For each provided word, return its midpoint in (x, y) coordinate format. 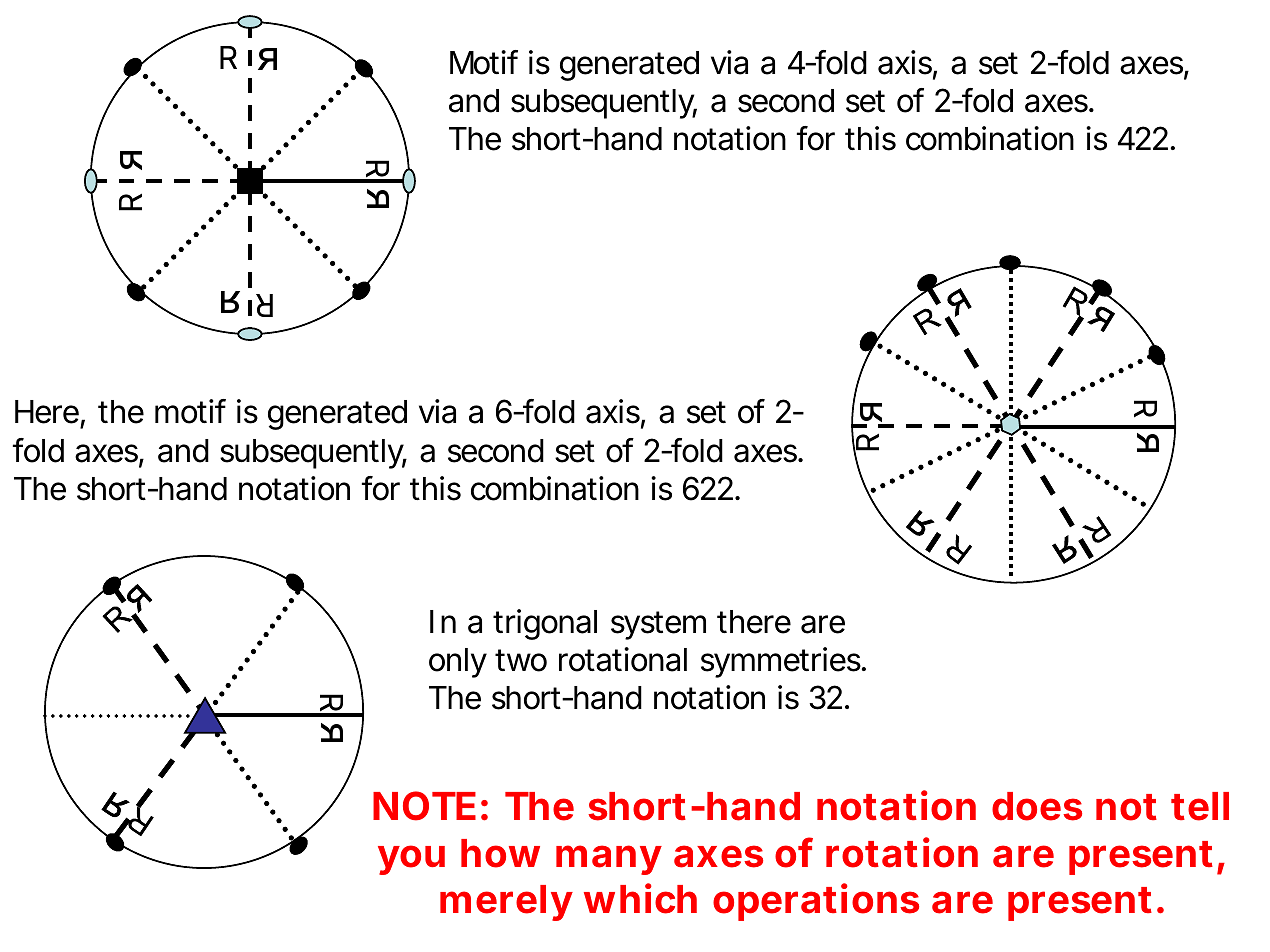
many (608, 860)
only (458, 663)
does (1037, 806)
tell (1200, 806)
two (521, 660)
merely (505, 903)
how (500, 853)
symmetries (781, 662)
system (658, 625)
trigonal (545, 624)
